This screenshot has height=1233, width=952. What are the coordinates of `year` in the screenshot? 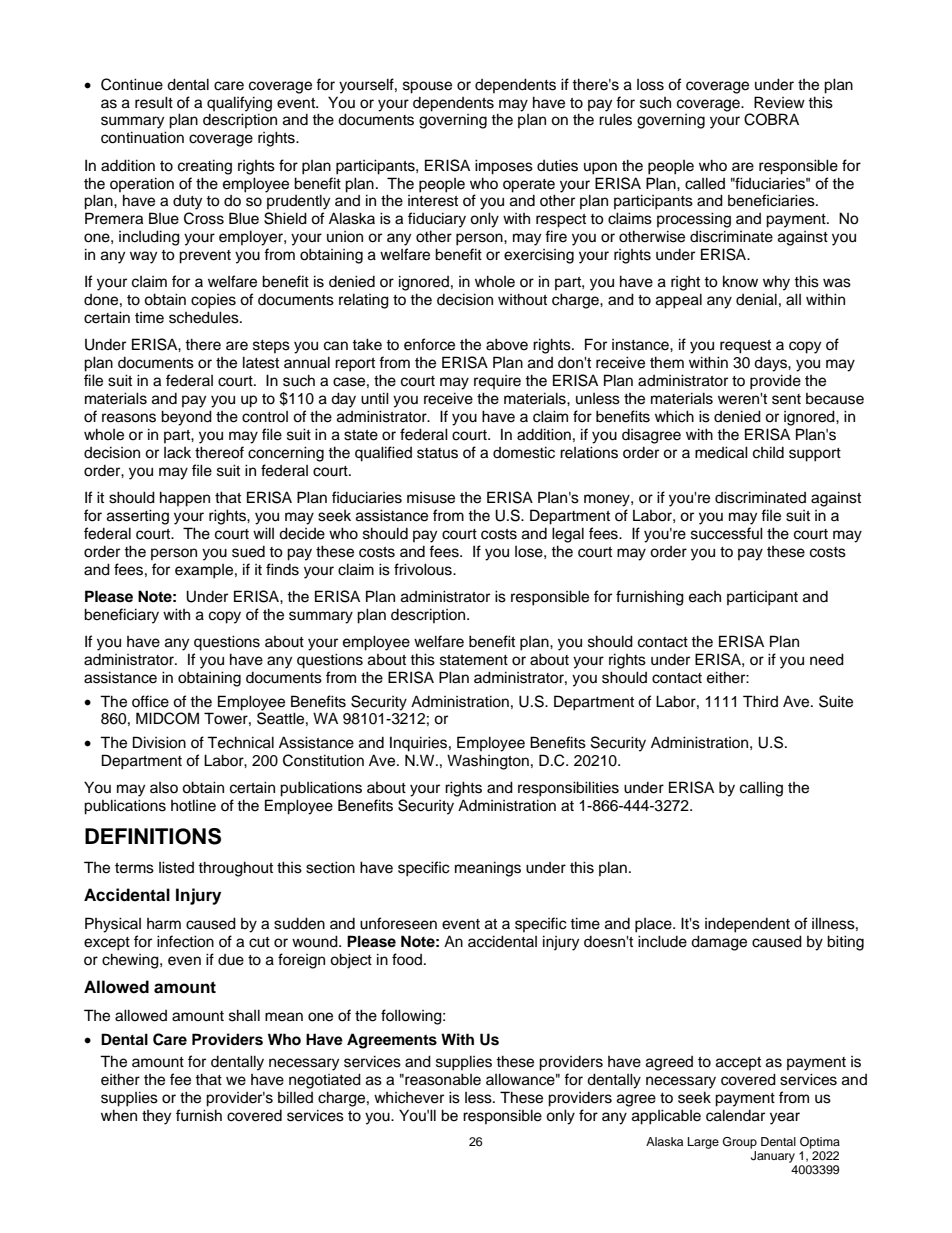 It's located at (785, 1118).
